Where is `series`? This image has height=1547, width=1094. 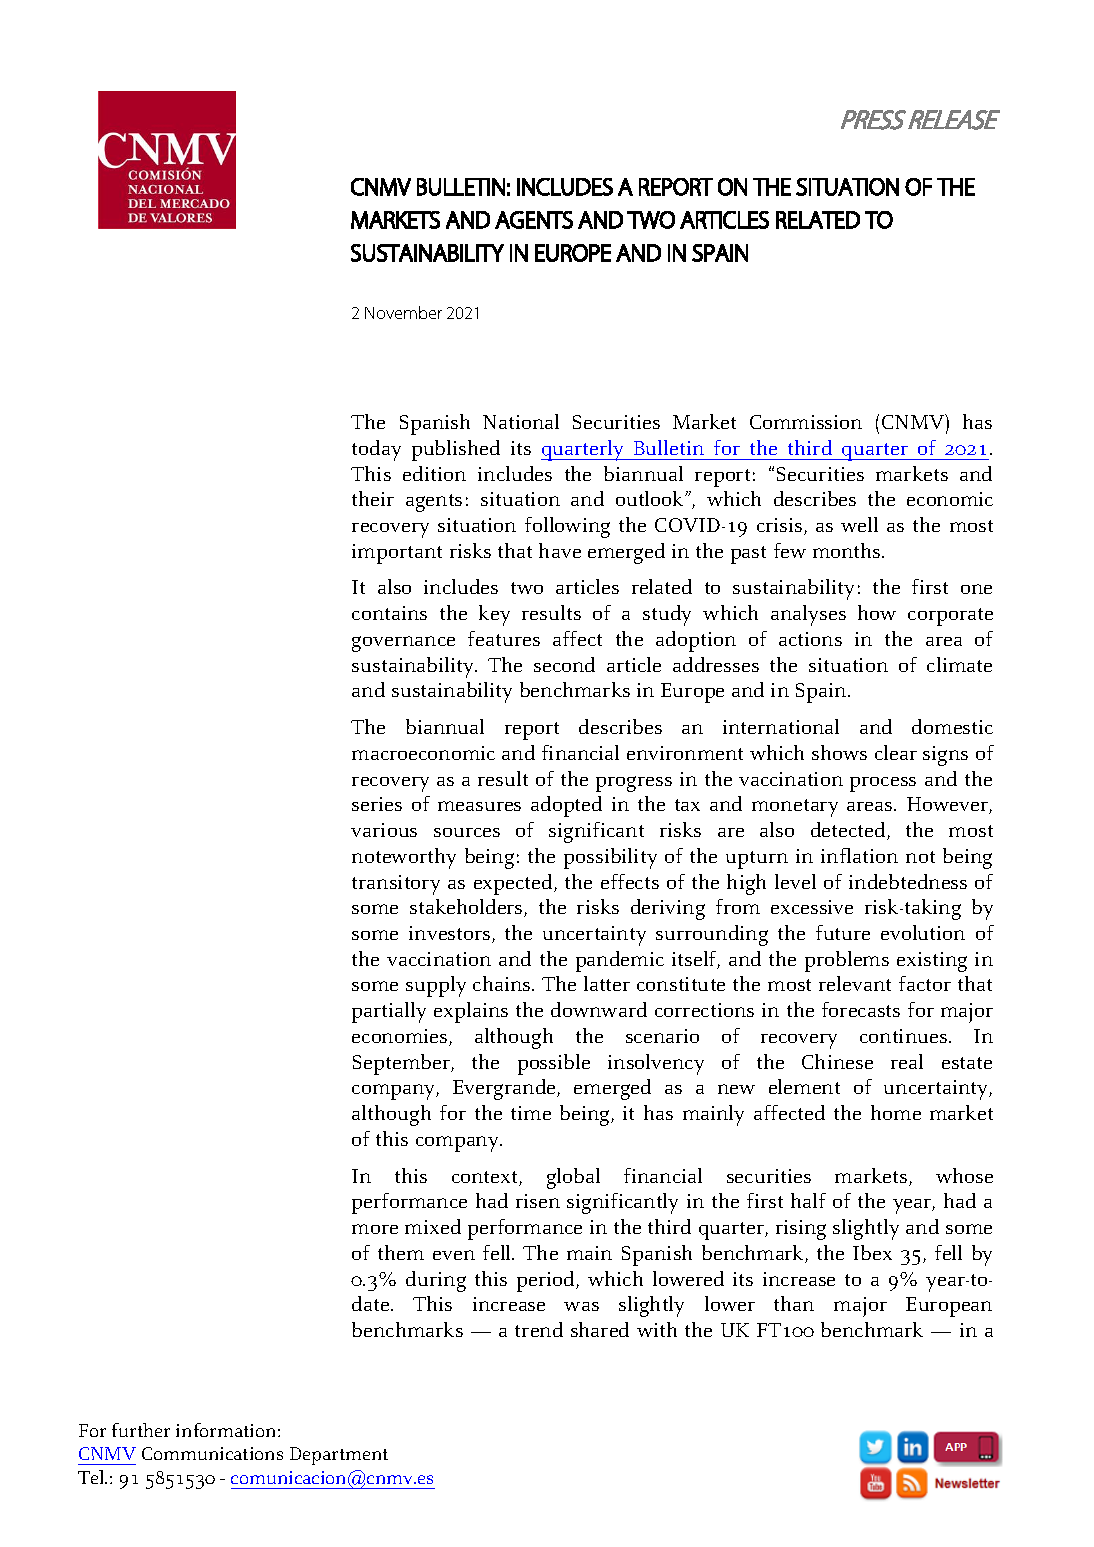 series is located at coordinates (377, 804).
